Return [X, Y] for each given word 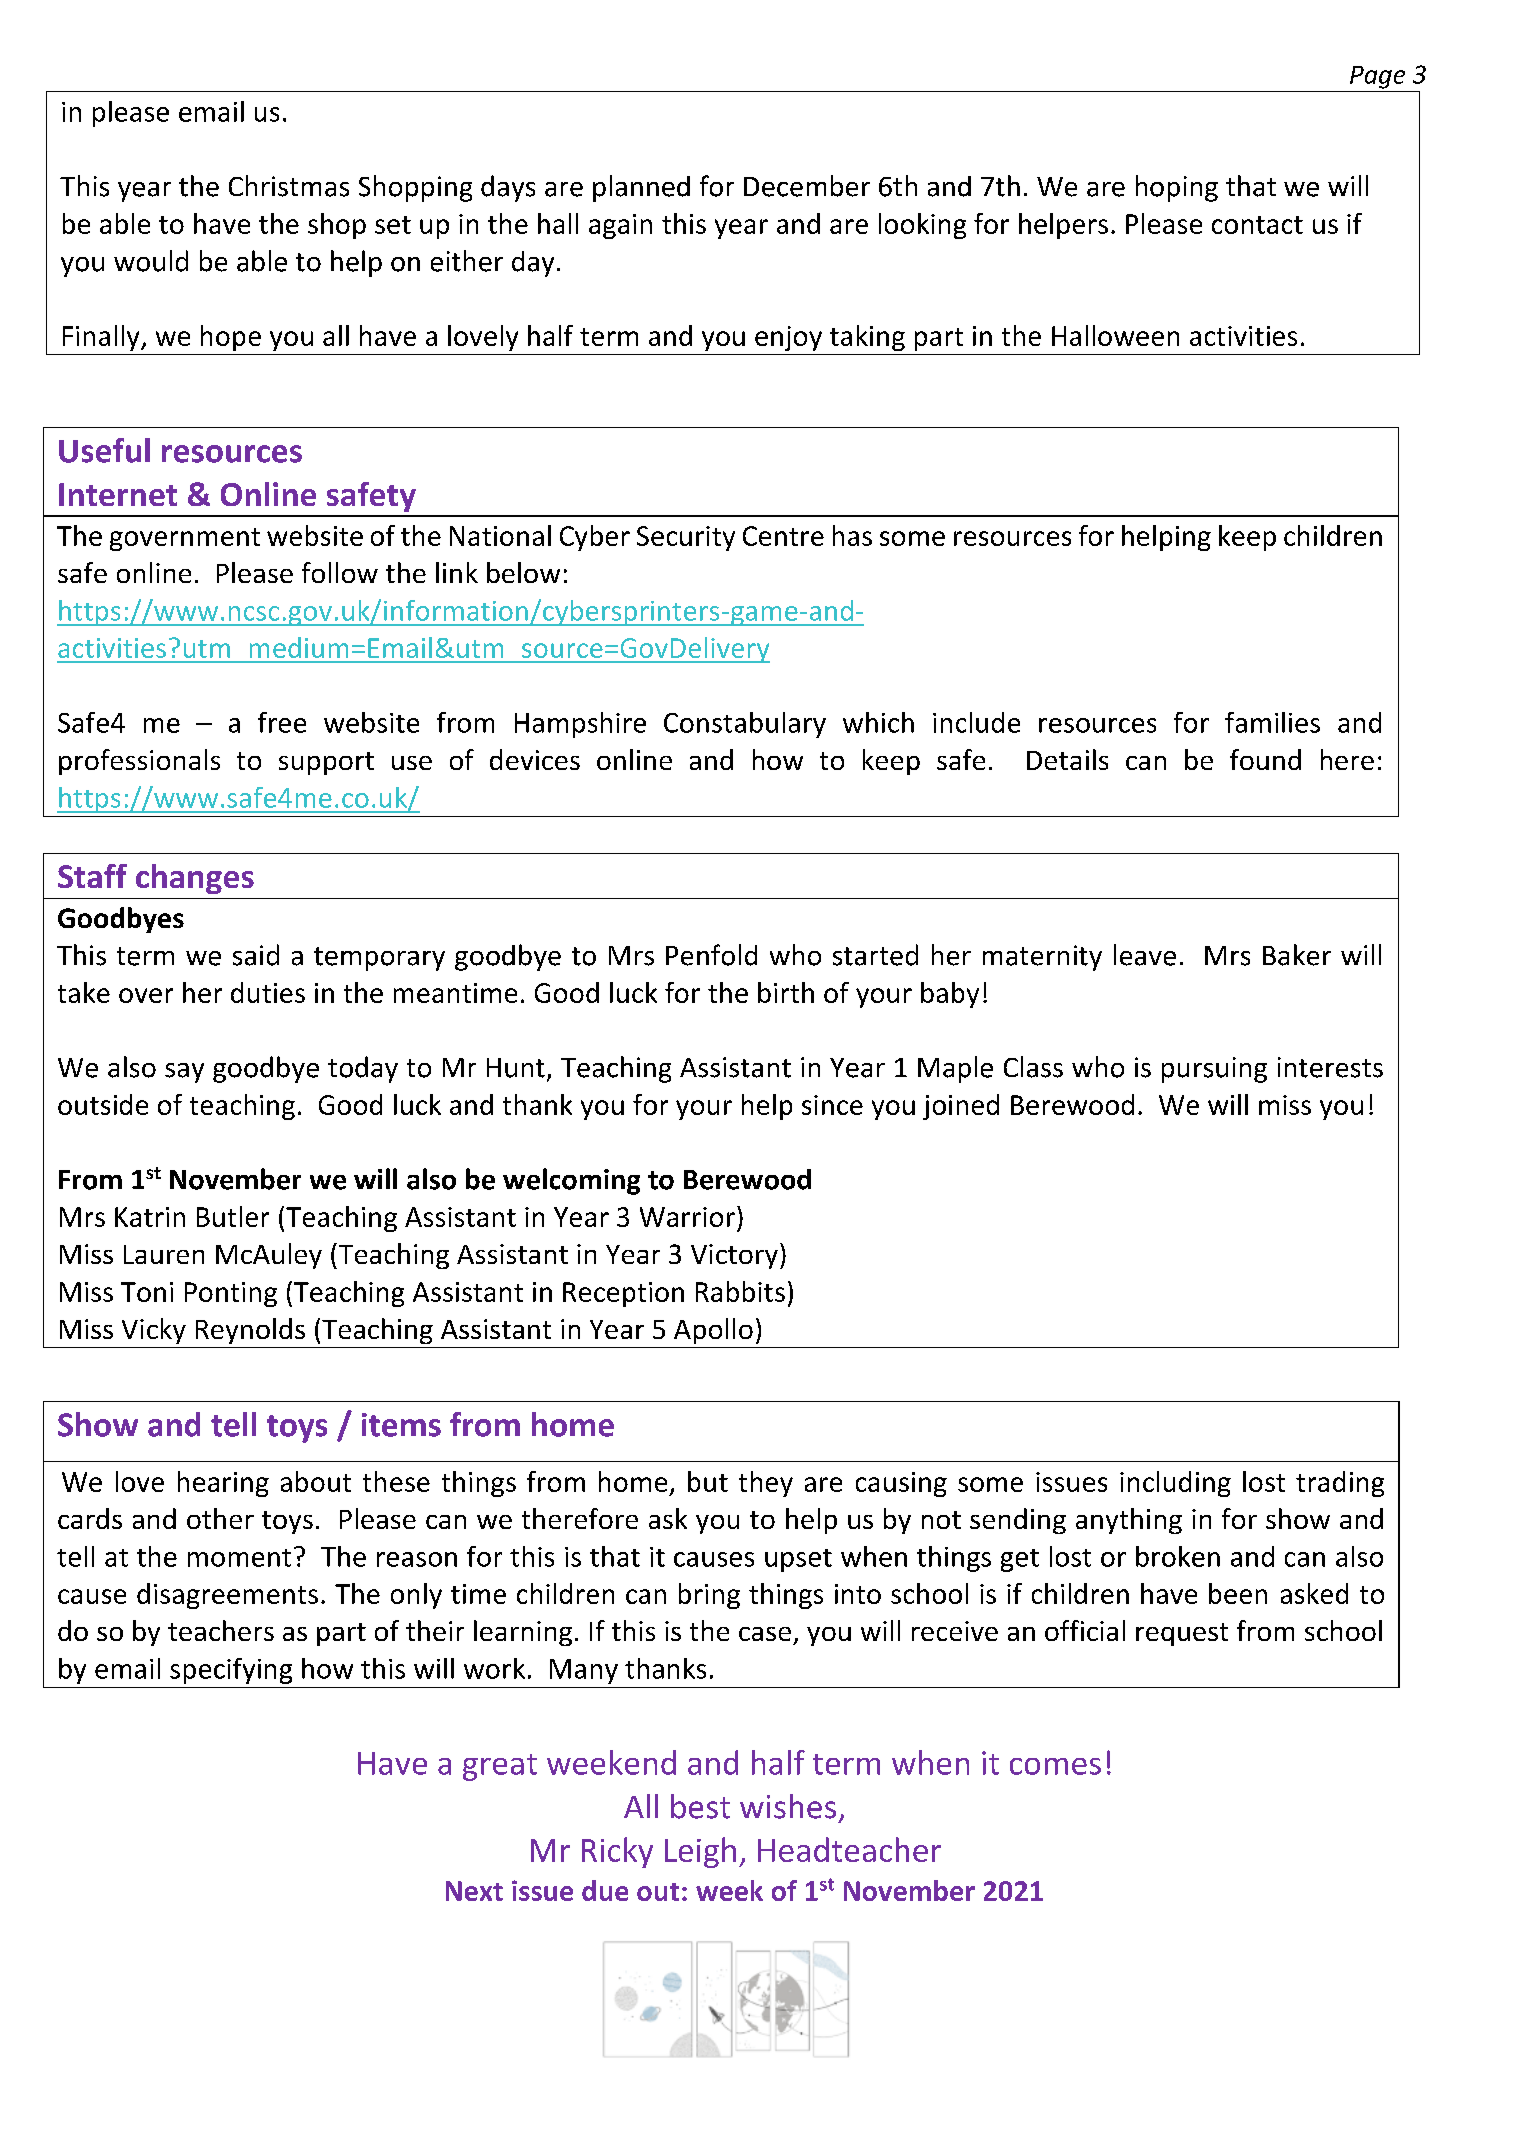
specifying [231, 1671]
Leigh [700, 1852]
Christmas [289, 186]
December [807, 186]
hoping [1177, 188]
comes [1055, 1766]
